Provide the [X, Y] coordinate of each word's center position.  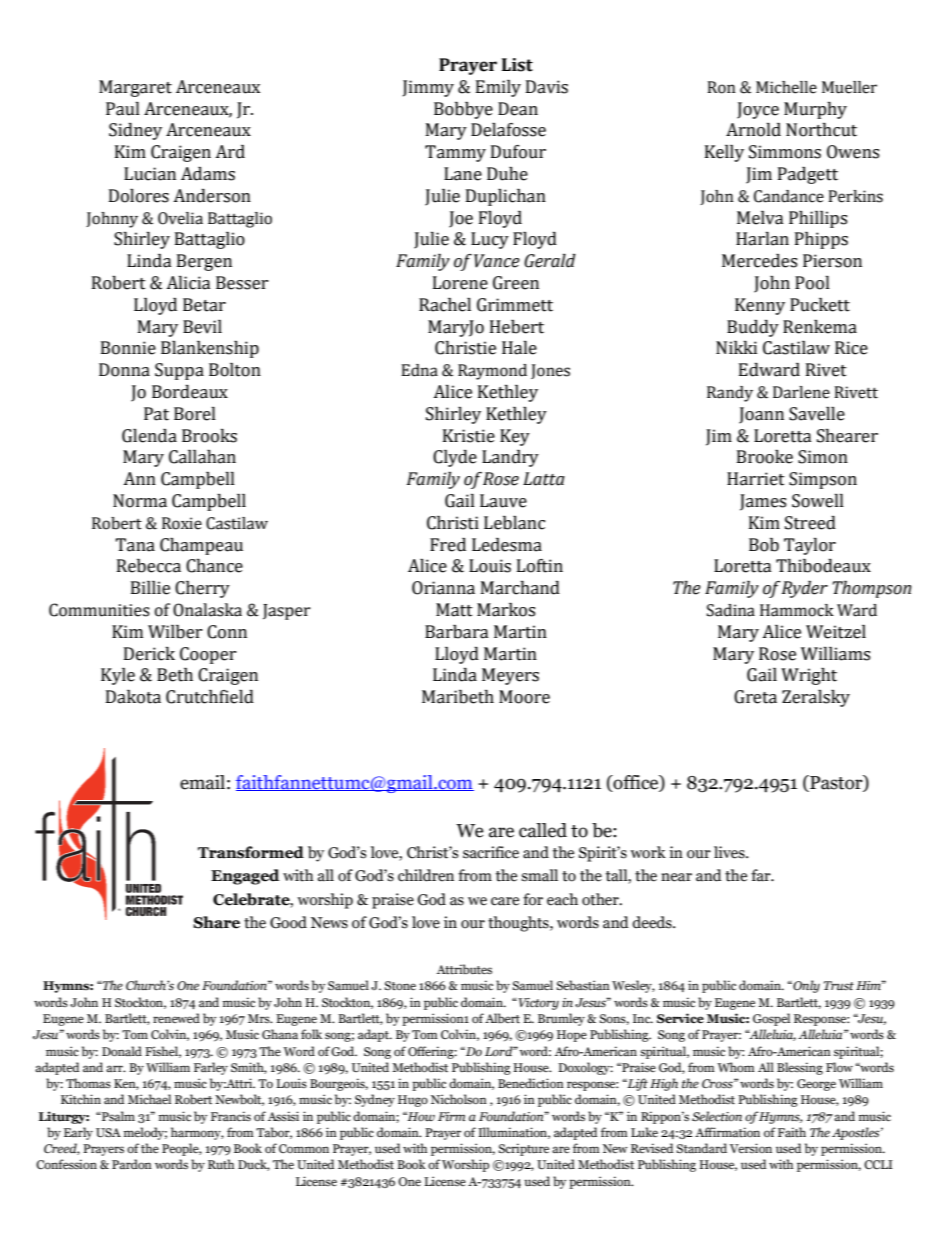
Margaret [135, 88]
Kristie [469, 436]
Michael [149, 1099]
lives [730, 852]
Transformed [251, 852]
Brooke [765, 457]
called [543, 830]
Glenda [149, 436]
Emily [498, 88]
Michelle [786, 87]
